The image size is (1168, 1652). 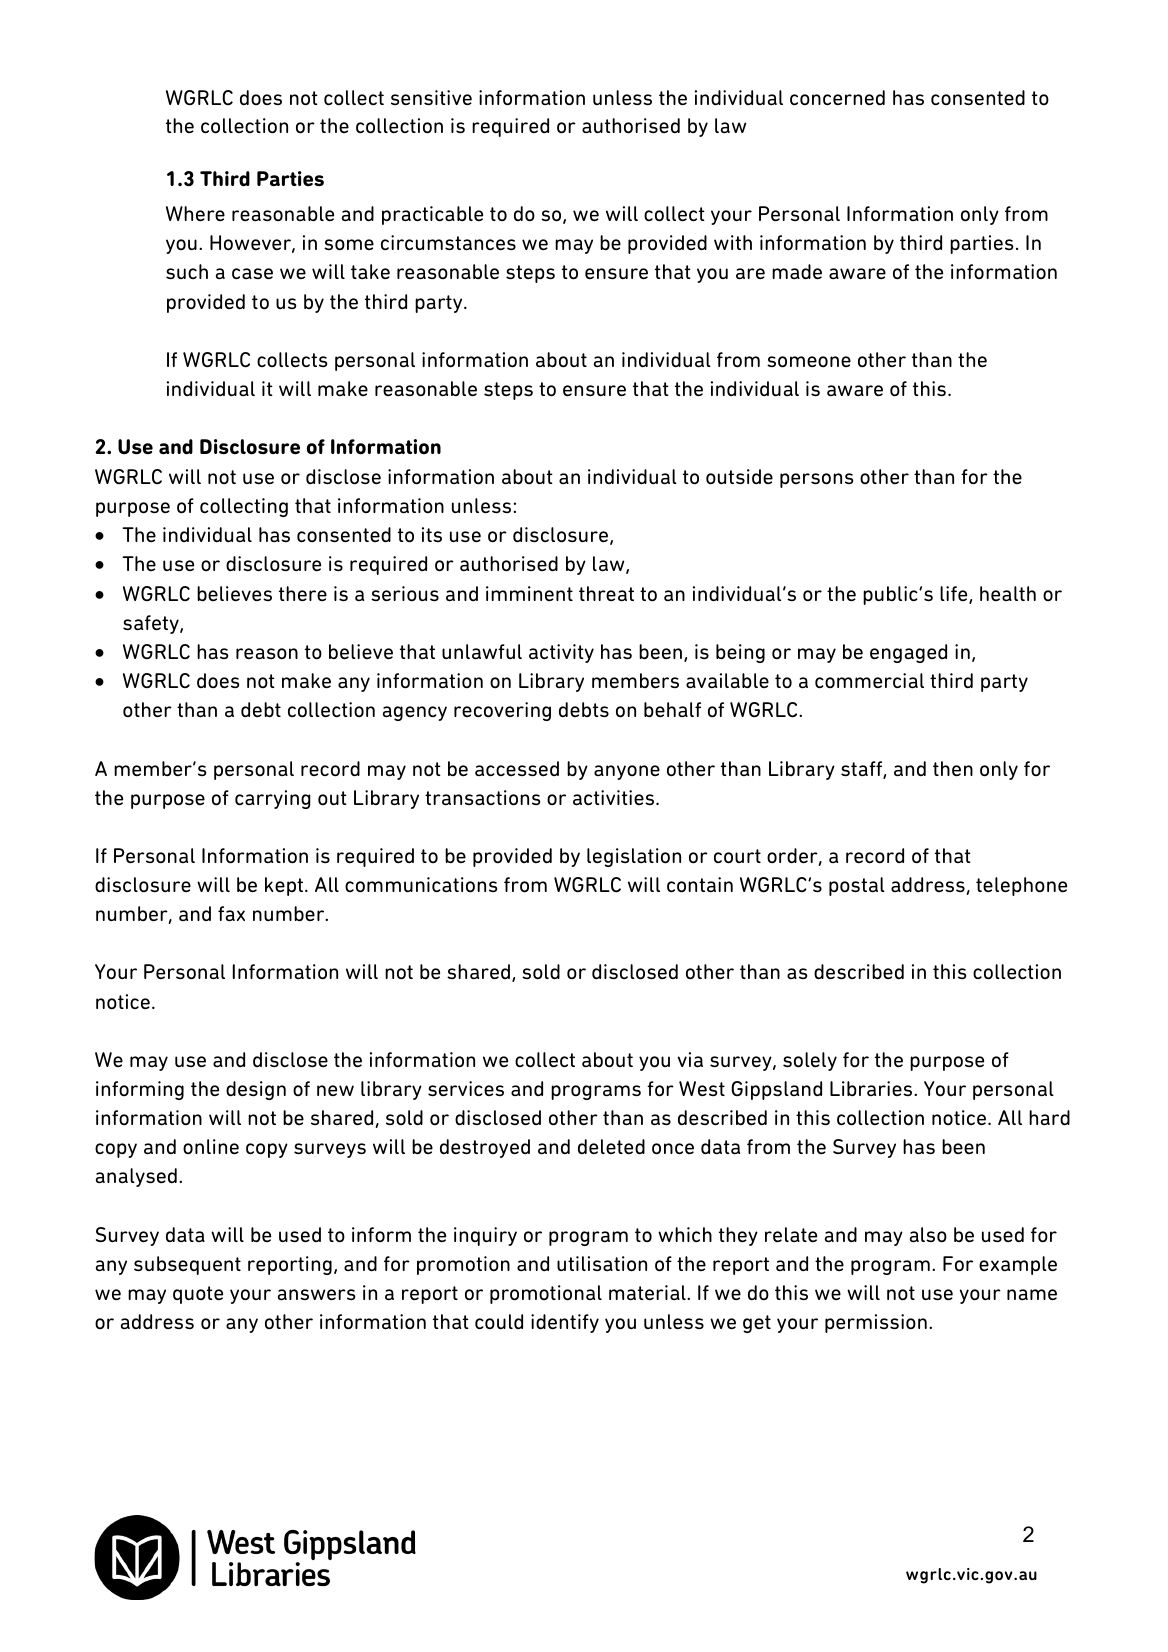 I want to click on made, so click(x=797, y=272).
